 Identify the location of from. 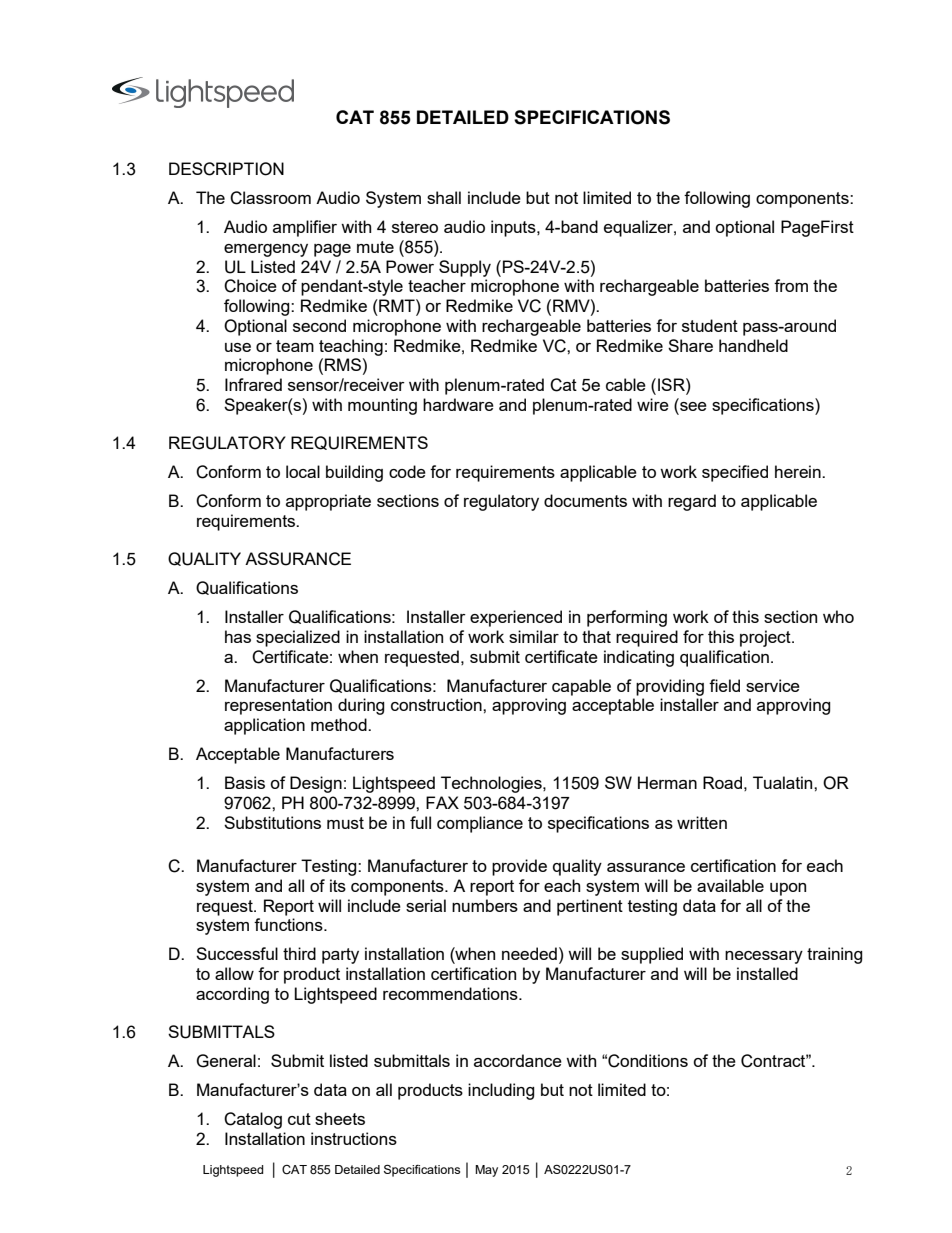
(791, 285).
